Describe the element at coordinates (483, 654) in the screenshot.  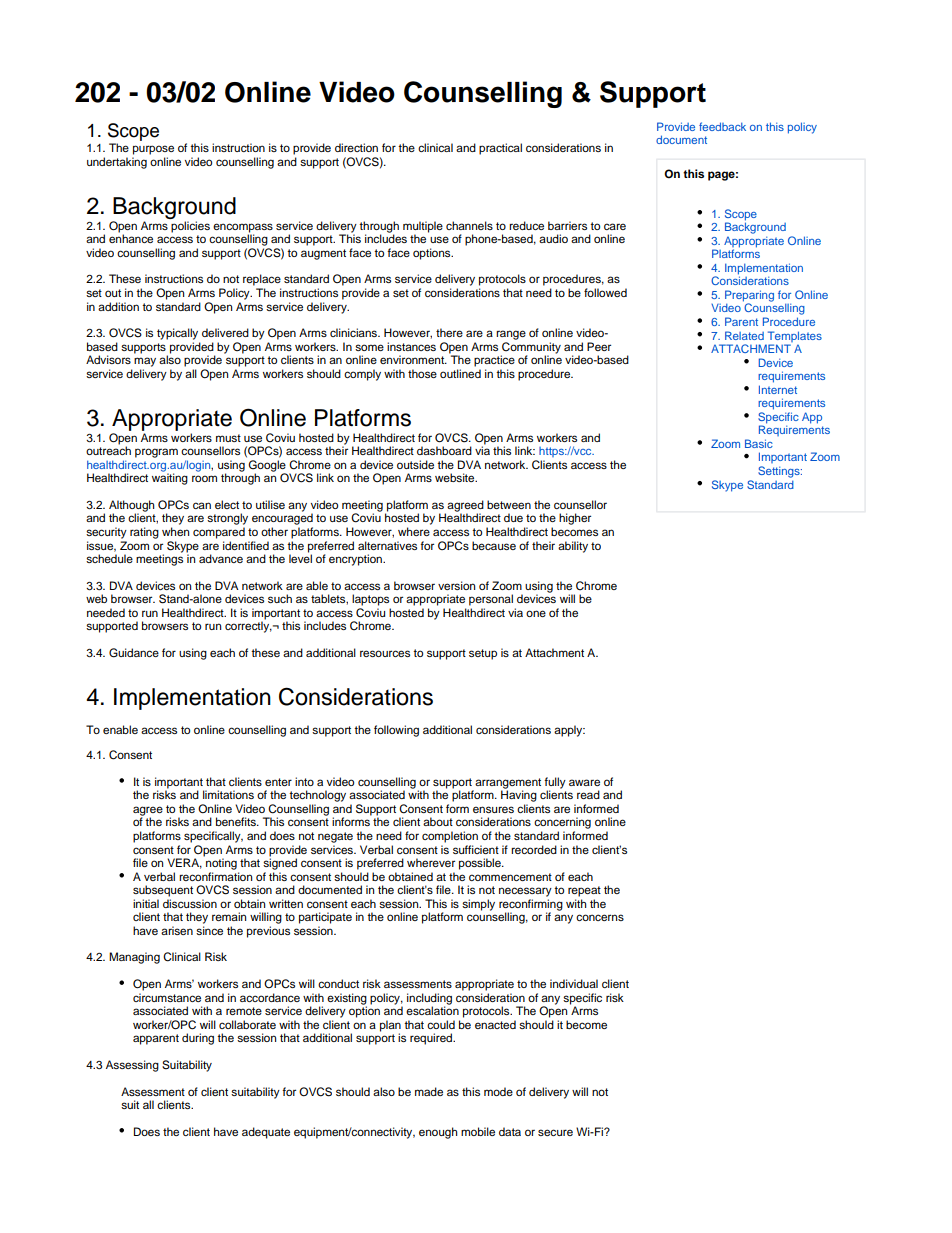
I see `setup` at that location.
